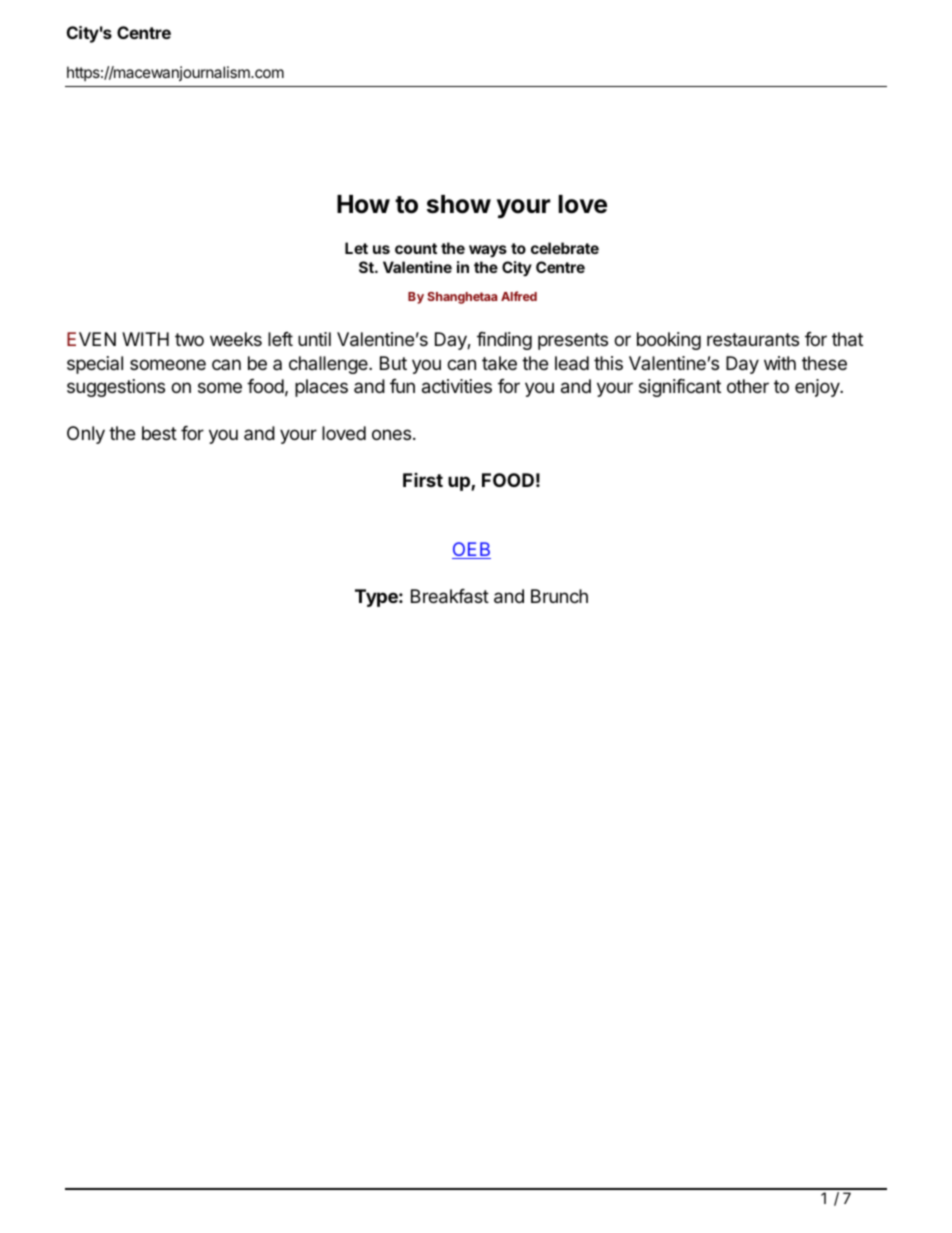 This screenshot has width=952, height=1233. Describe the element at coordinates (116, 388) in the screenshot. I see `suggestions` at that location.
